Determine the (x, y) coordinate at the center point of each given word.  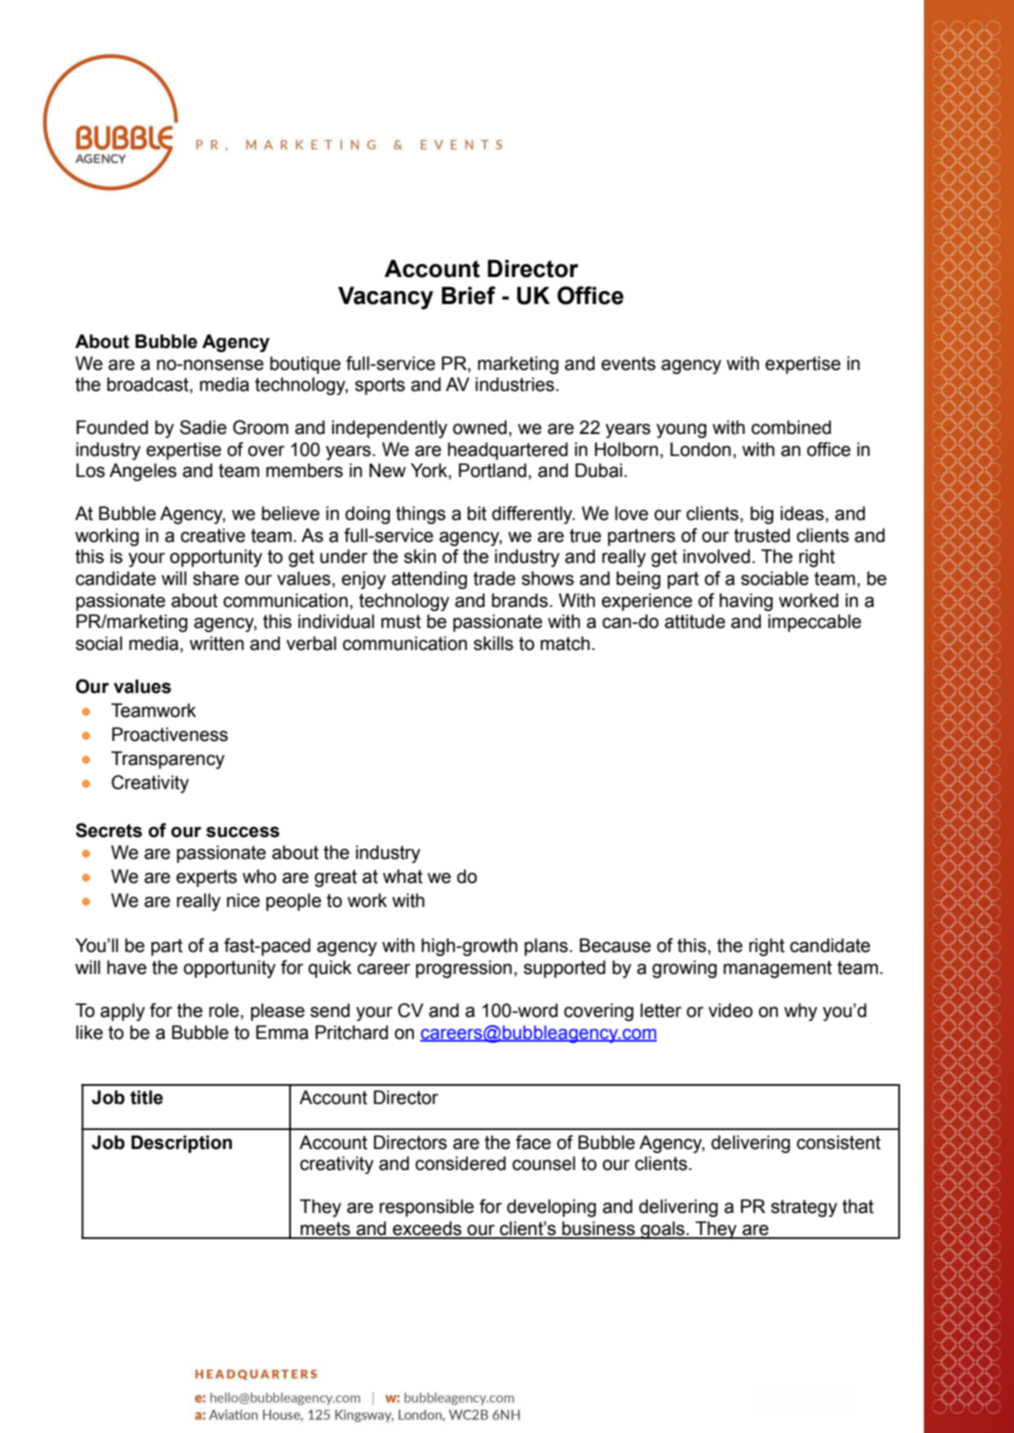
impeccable (814, 623)
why (800, 1012)
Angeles (143, 472)
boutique (305, 365)
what (403, 876)
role (224, 1010)
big (762, 515)
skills (493, 643)
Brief (469, 295)
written (216, 643)
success (243, 832)
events (628, 364)
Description (181, 1144)
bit (477, 513)
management (777, 969)
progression (464, 969)
